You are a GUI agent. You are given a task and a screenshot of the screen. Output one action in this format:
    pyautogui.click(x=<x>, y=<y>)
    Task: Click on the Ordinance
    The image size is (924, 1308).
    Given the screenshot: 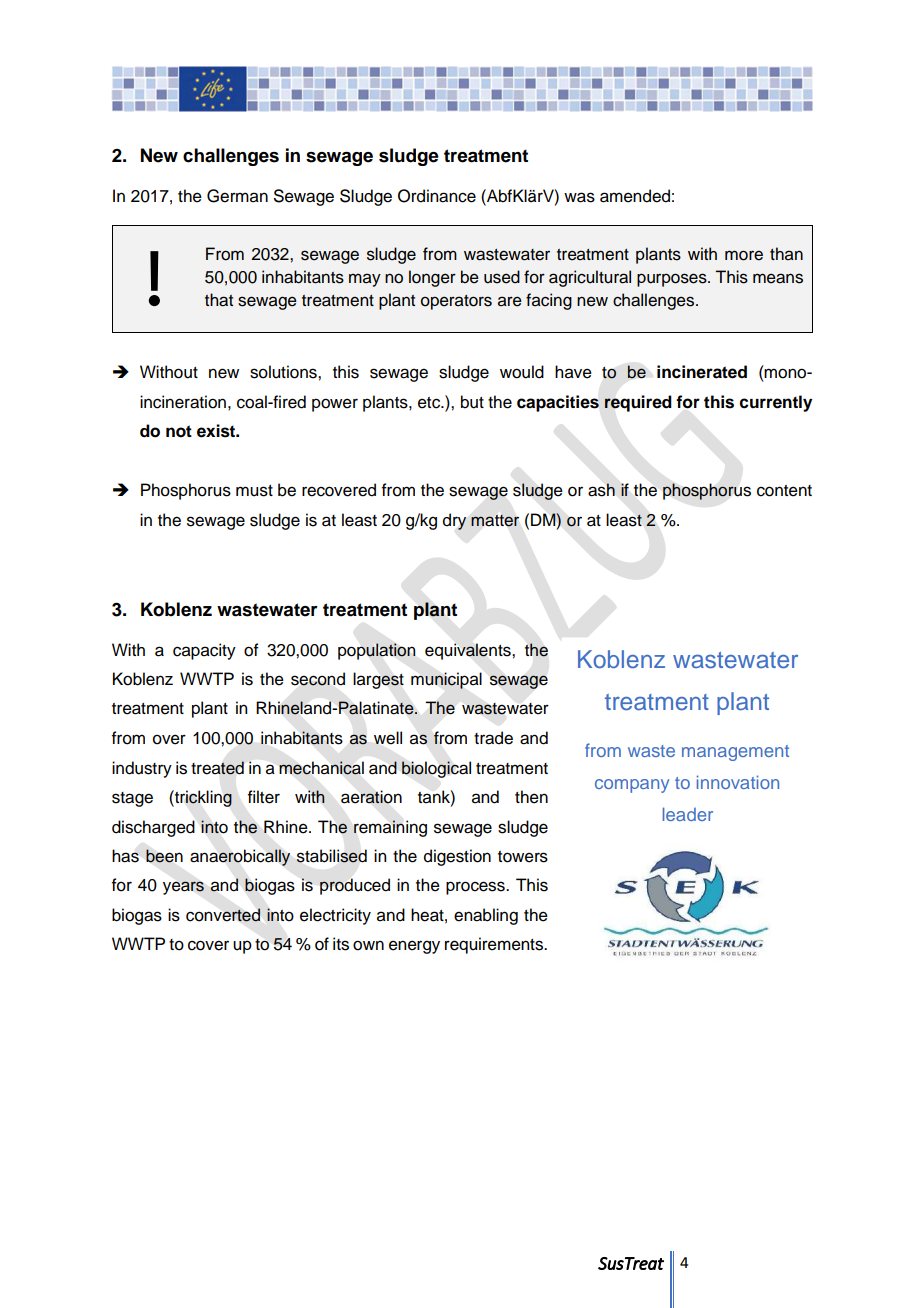 What is the action you would take?
    pyautogui.click(x=437, y=196)
